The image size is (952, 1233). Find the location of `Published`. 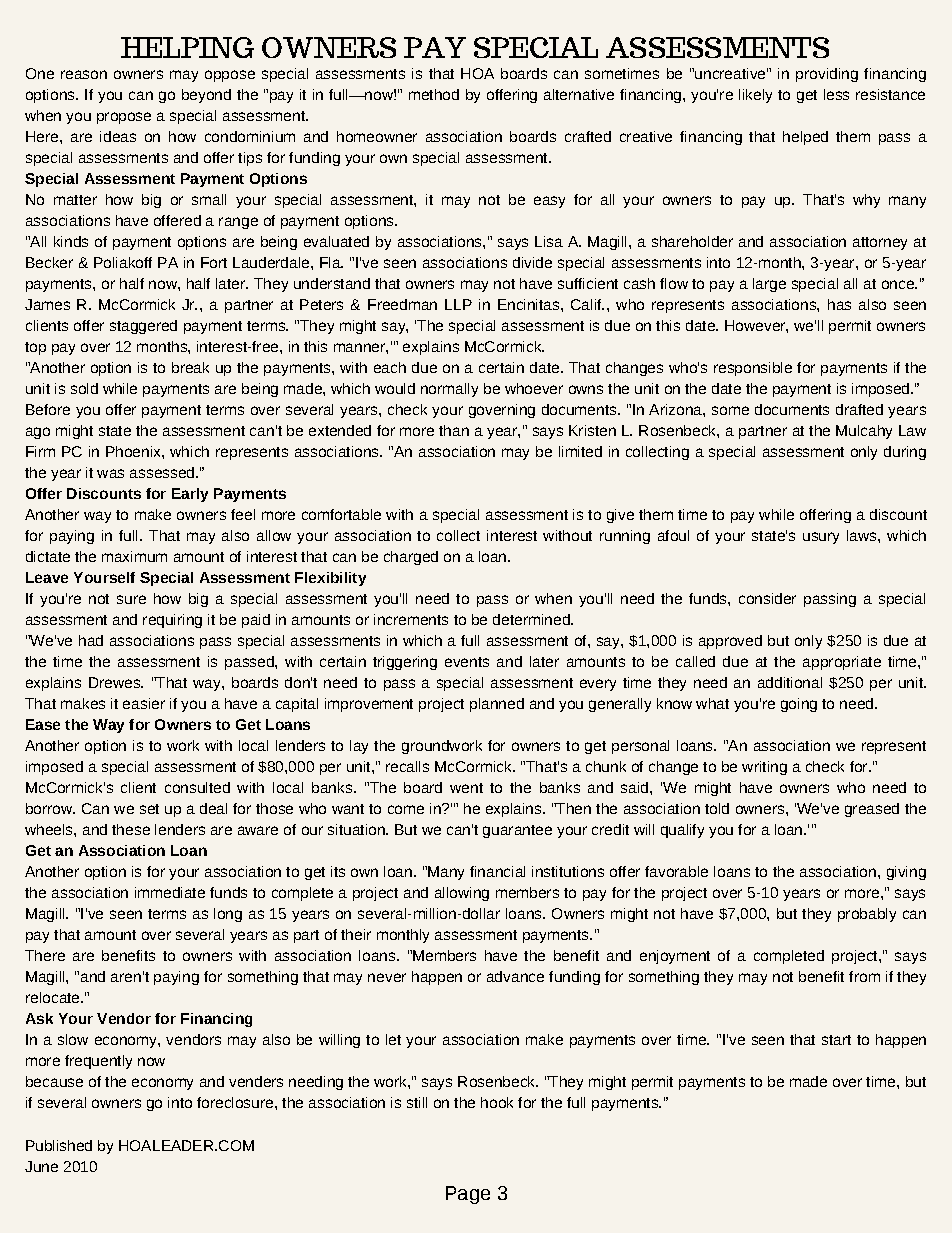

Published is located at coordinates (59, 1145).
